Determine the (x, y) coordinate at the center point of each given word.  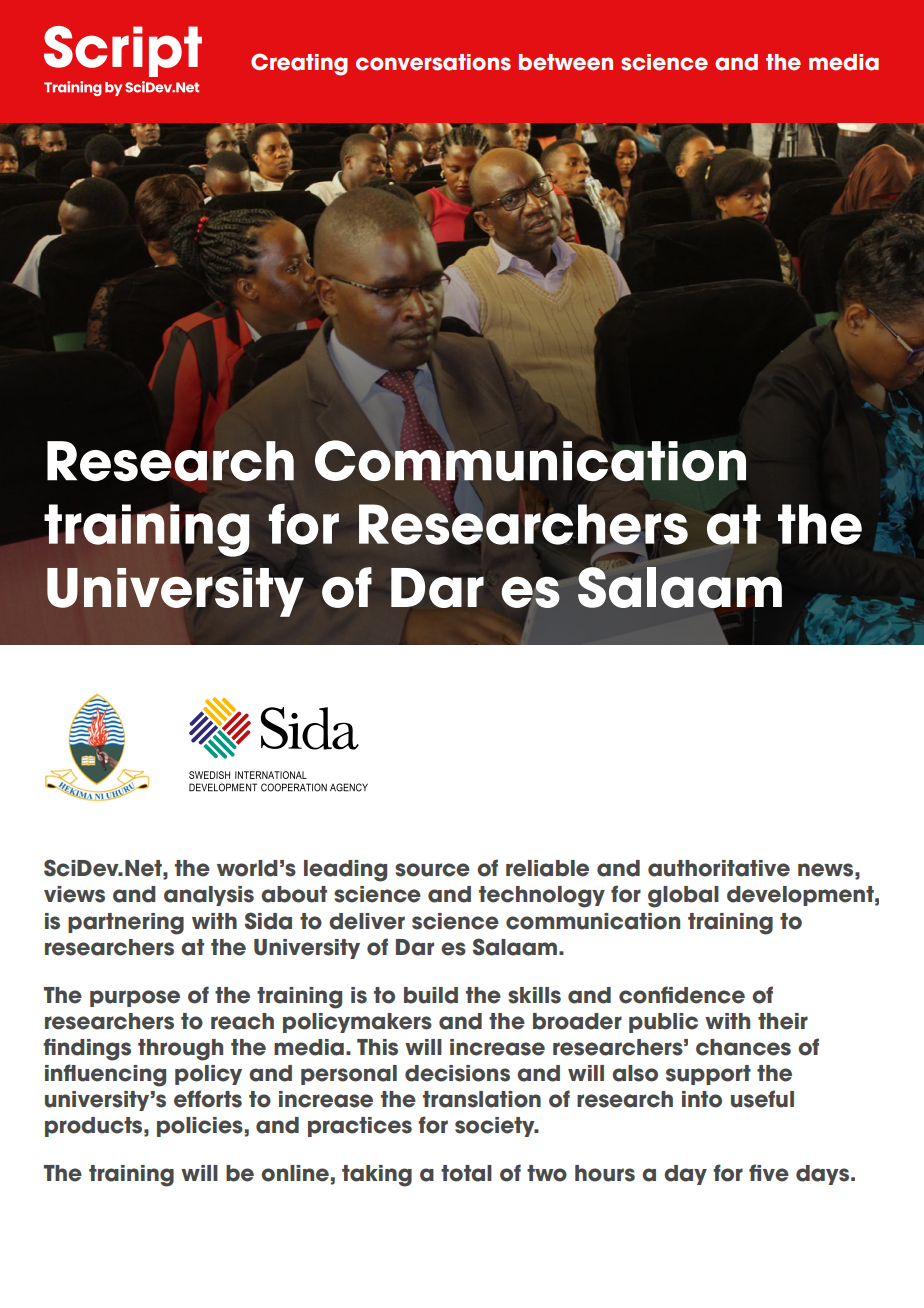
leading (345, 871)
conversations (433, 62)
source (432, 870)
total (466, 1173)
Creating (299, 64)
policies (200, 1127)
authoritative (719, 868)
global (683, 897)
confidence (682, 995)
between (566, 62)
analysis (209, 896)
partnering (126, 924)
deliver (367, 921)
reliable (547, 868)
